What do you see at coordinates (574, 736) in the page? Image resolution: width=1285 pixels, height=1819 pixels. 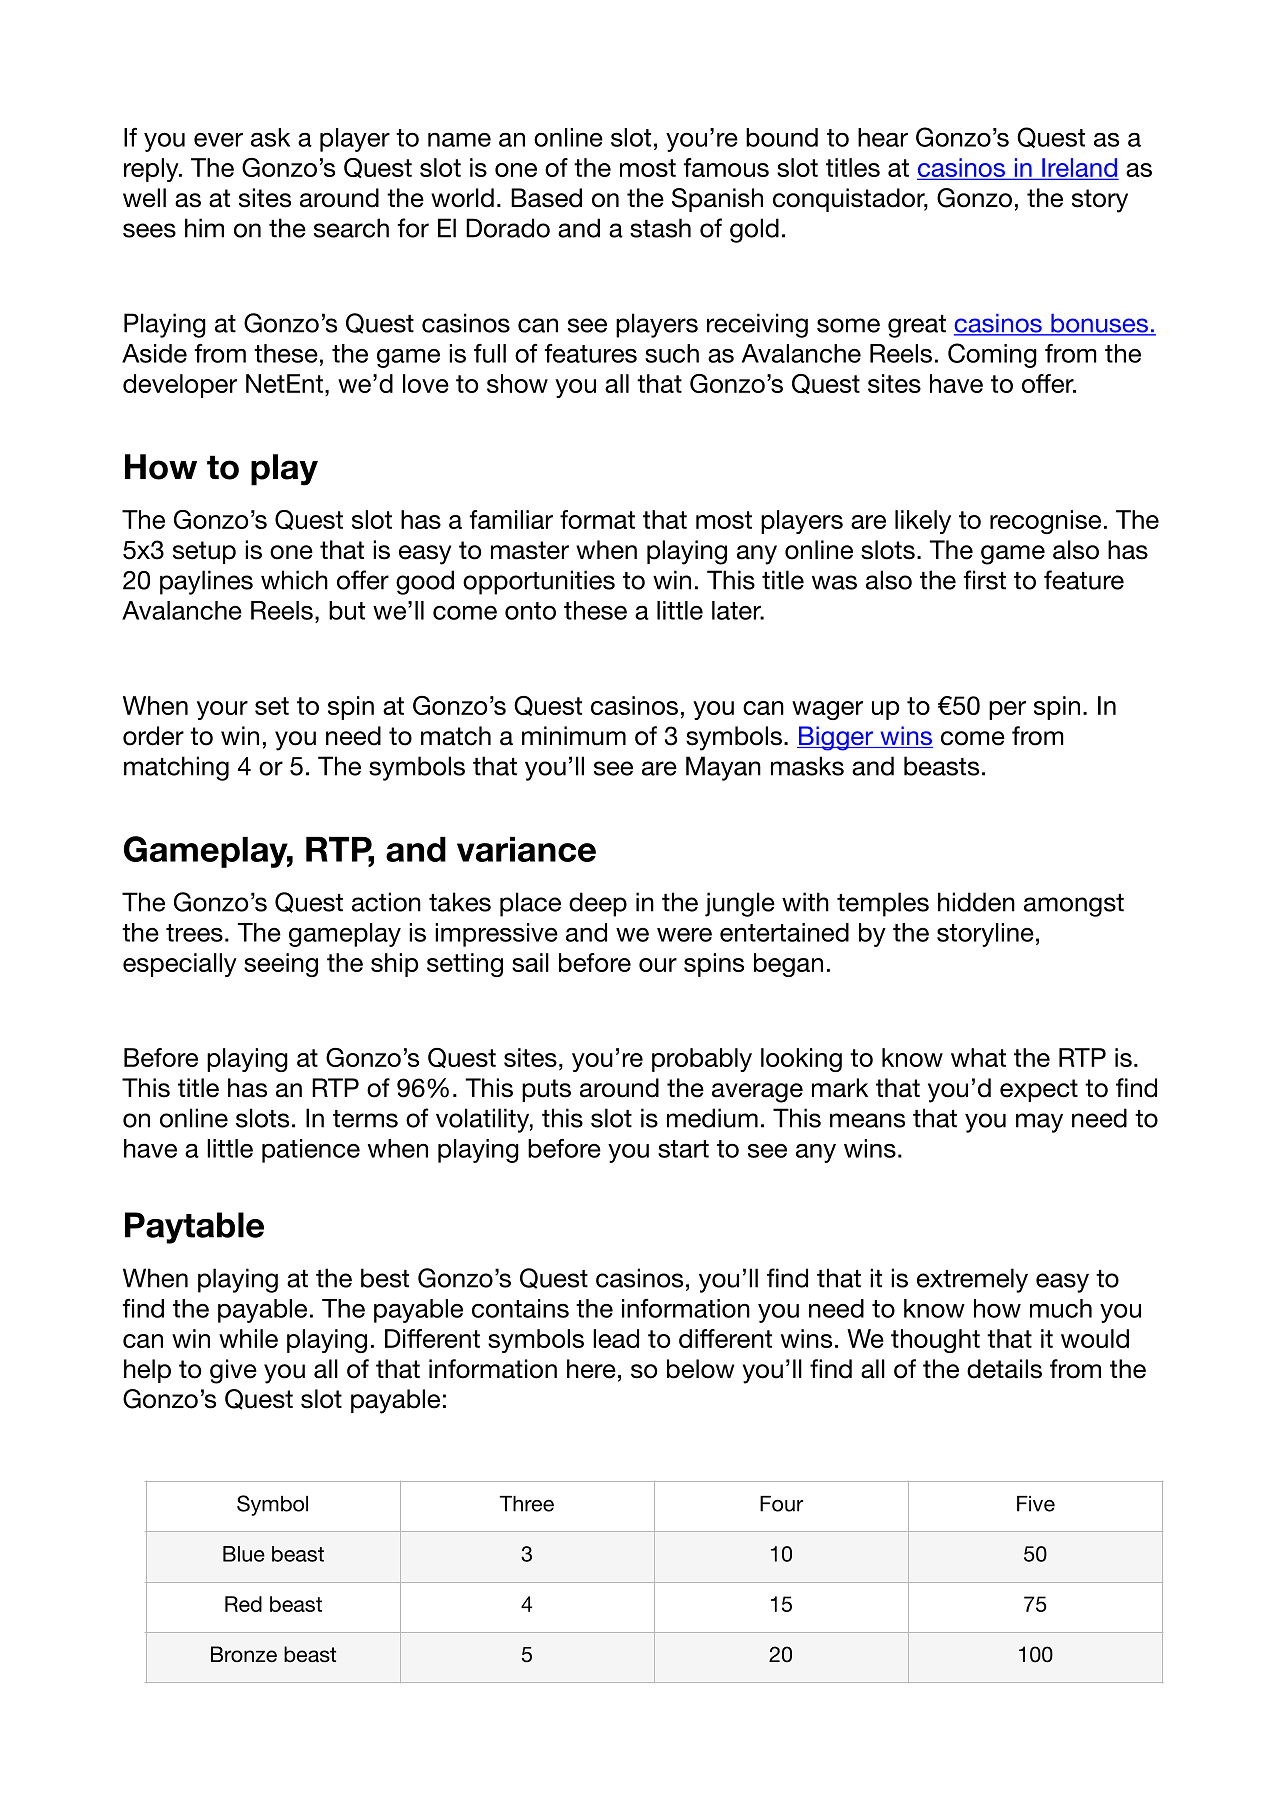 I see `minimum` at bounding box center [574, 736].
